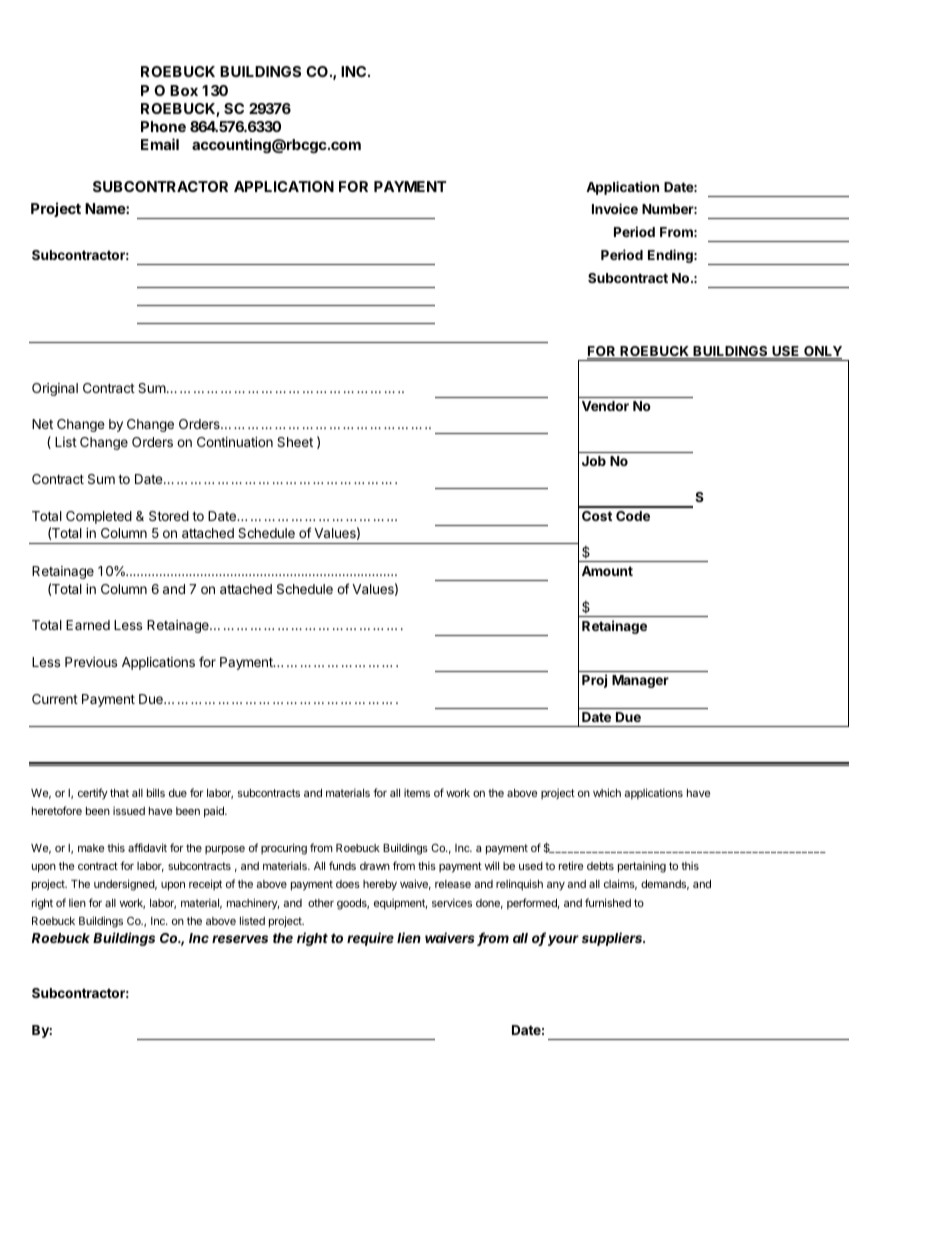 Image resolution: width=952 pixels, height=1233 pixels. I want to click on furnished, so click(608, 902).
